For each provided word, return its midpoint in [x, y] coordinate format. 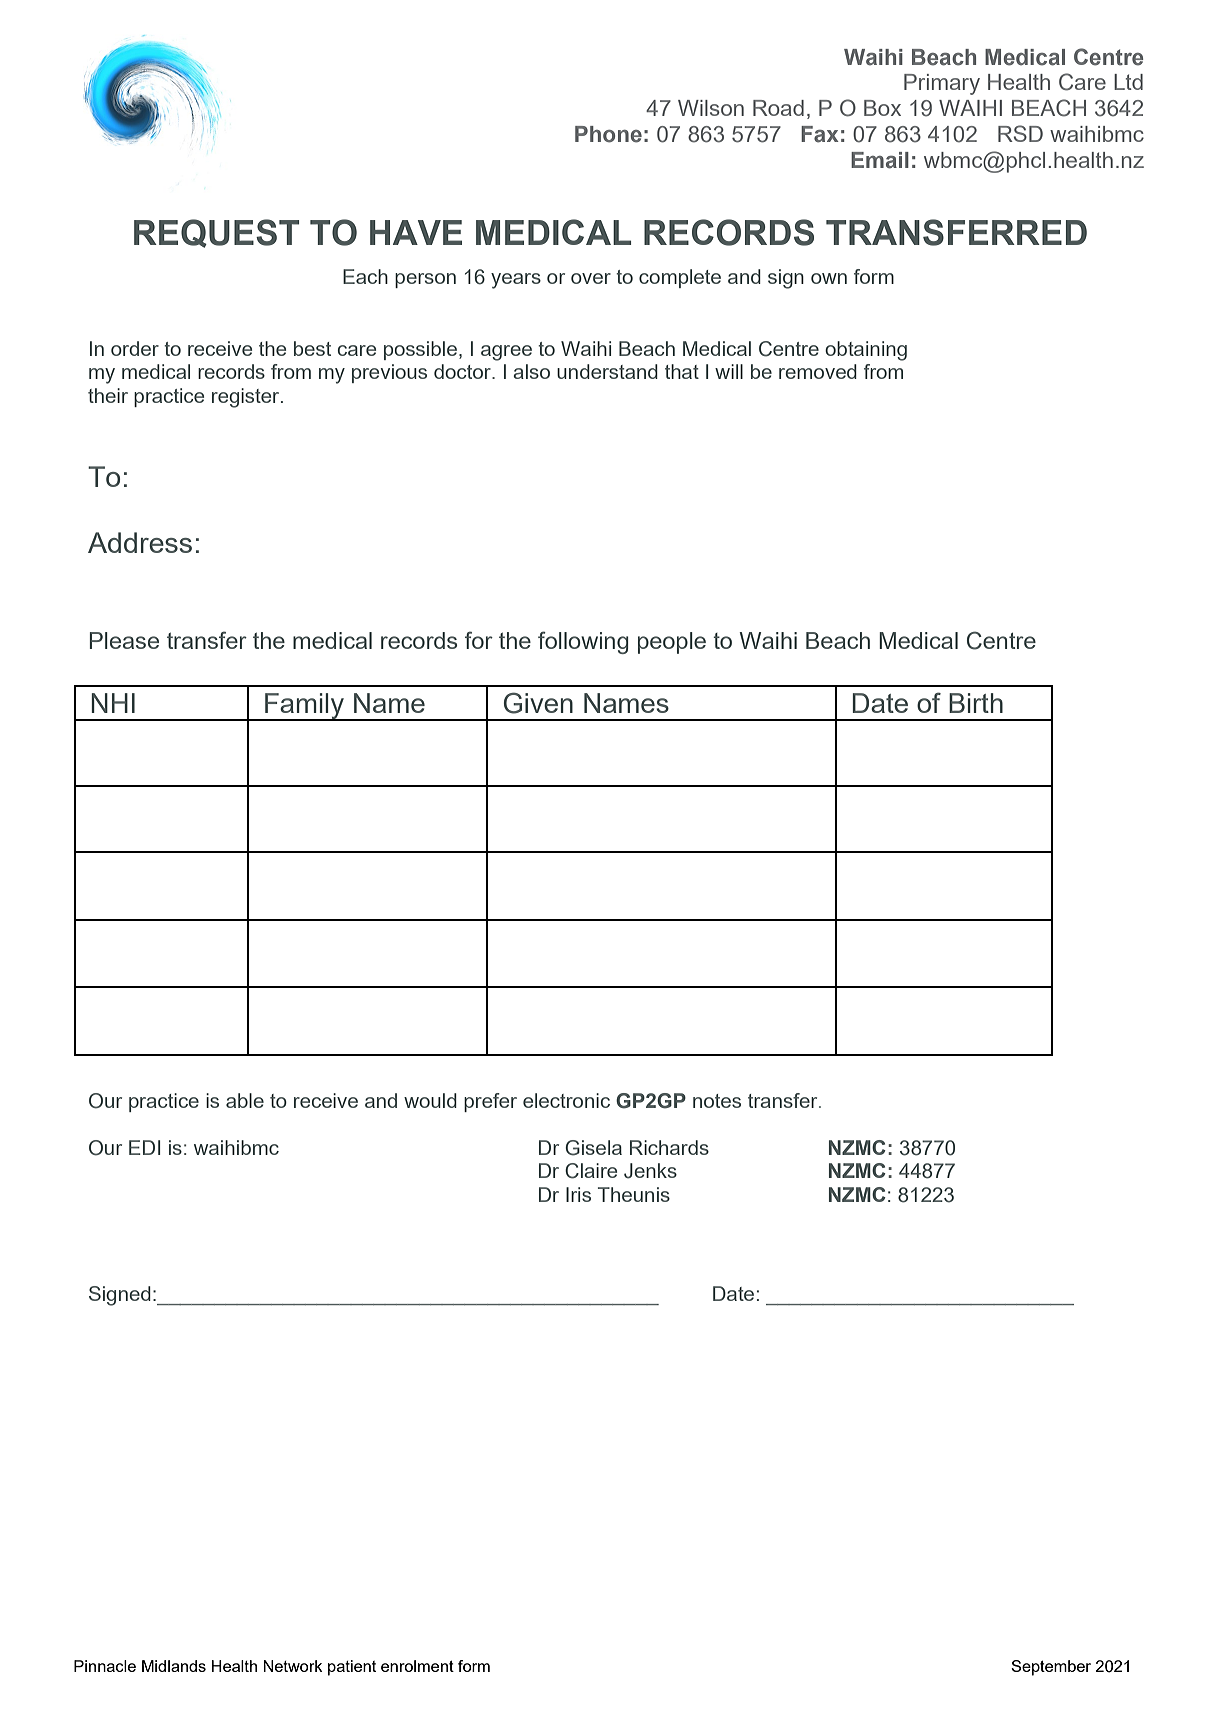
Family [304, 707]
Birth [976, 703]
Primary [942, 84]
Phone [608, 134]
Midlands [174, 1666]
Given [538, 703]
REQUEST [216, 233]
